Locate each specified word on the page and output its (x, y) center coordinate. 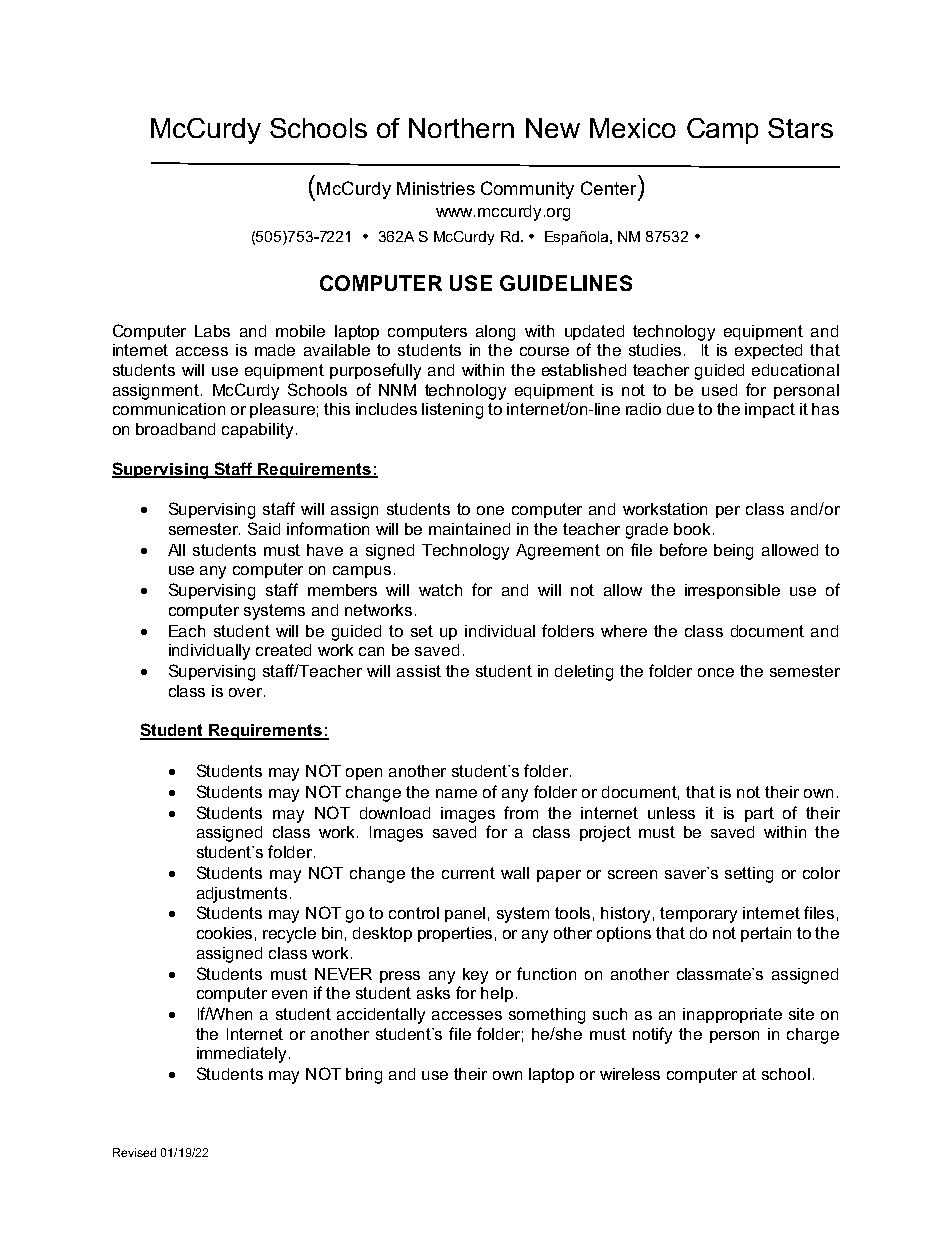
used (719, 390)
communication (169, 409)
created (283, 650)
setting (749, 875)
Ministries (436, 188)
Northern (461, 128)
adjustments (242, 895)
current (468, 873)
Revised (134, 1152)
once (716, 672)
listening (452, 411)
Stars (800, 128)
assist (419, 671)
